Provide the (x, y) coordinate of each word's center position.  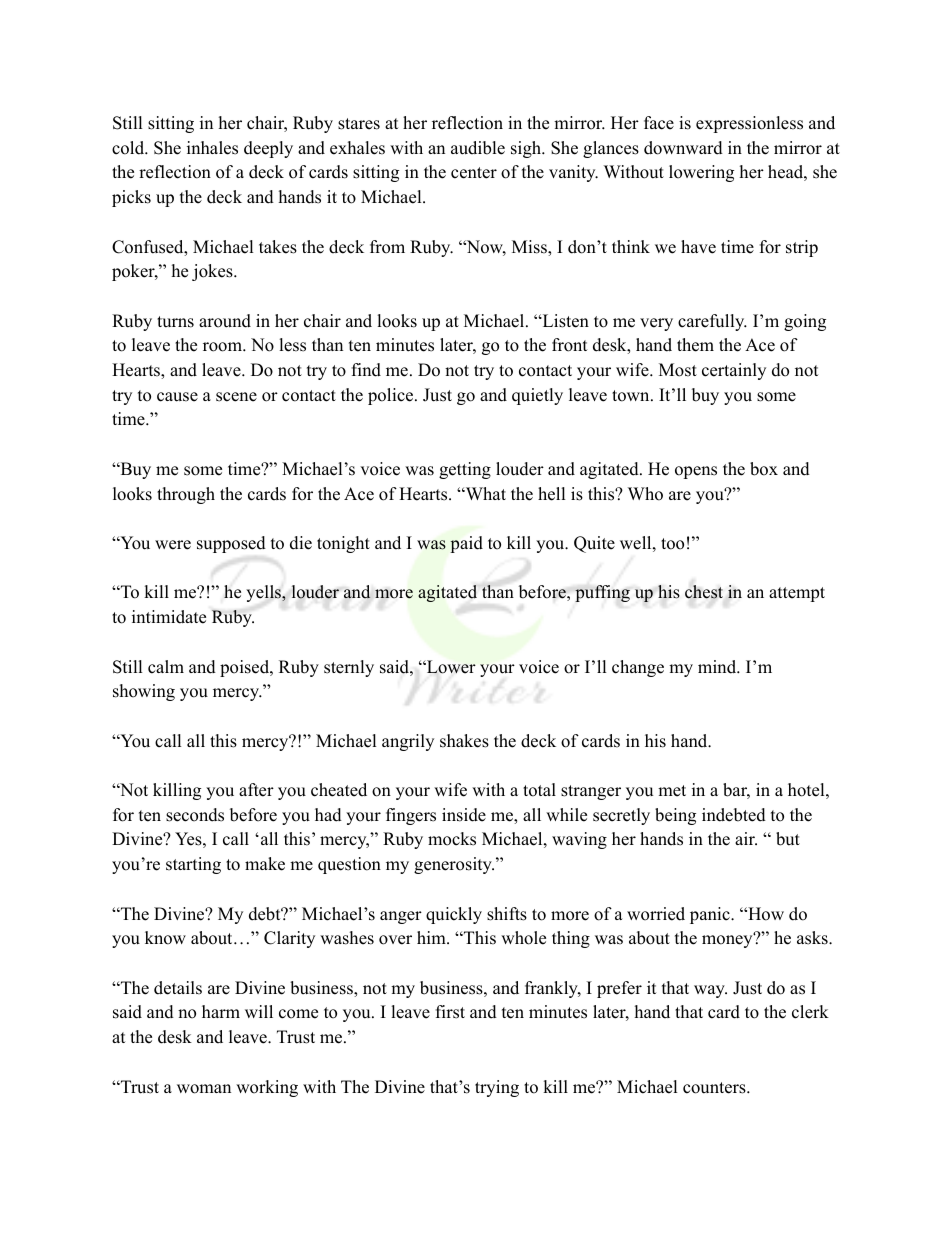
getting (465, 470)
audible (478, 148)
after (256, 790)
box (764, 469)
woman (204, 1089)
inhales (212, 148)
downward (683, 148)
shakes (464, 741)
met (672, 791)
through (186, 495)
